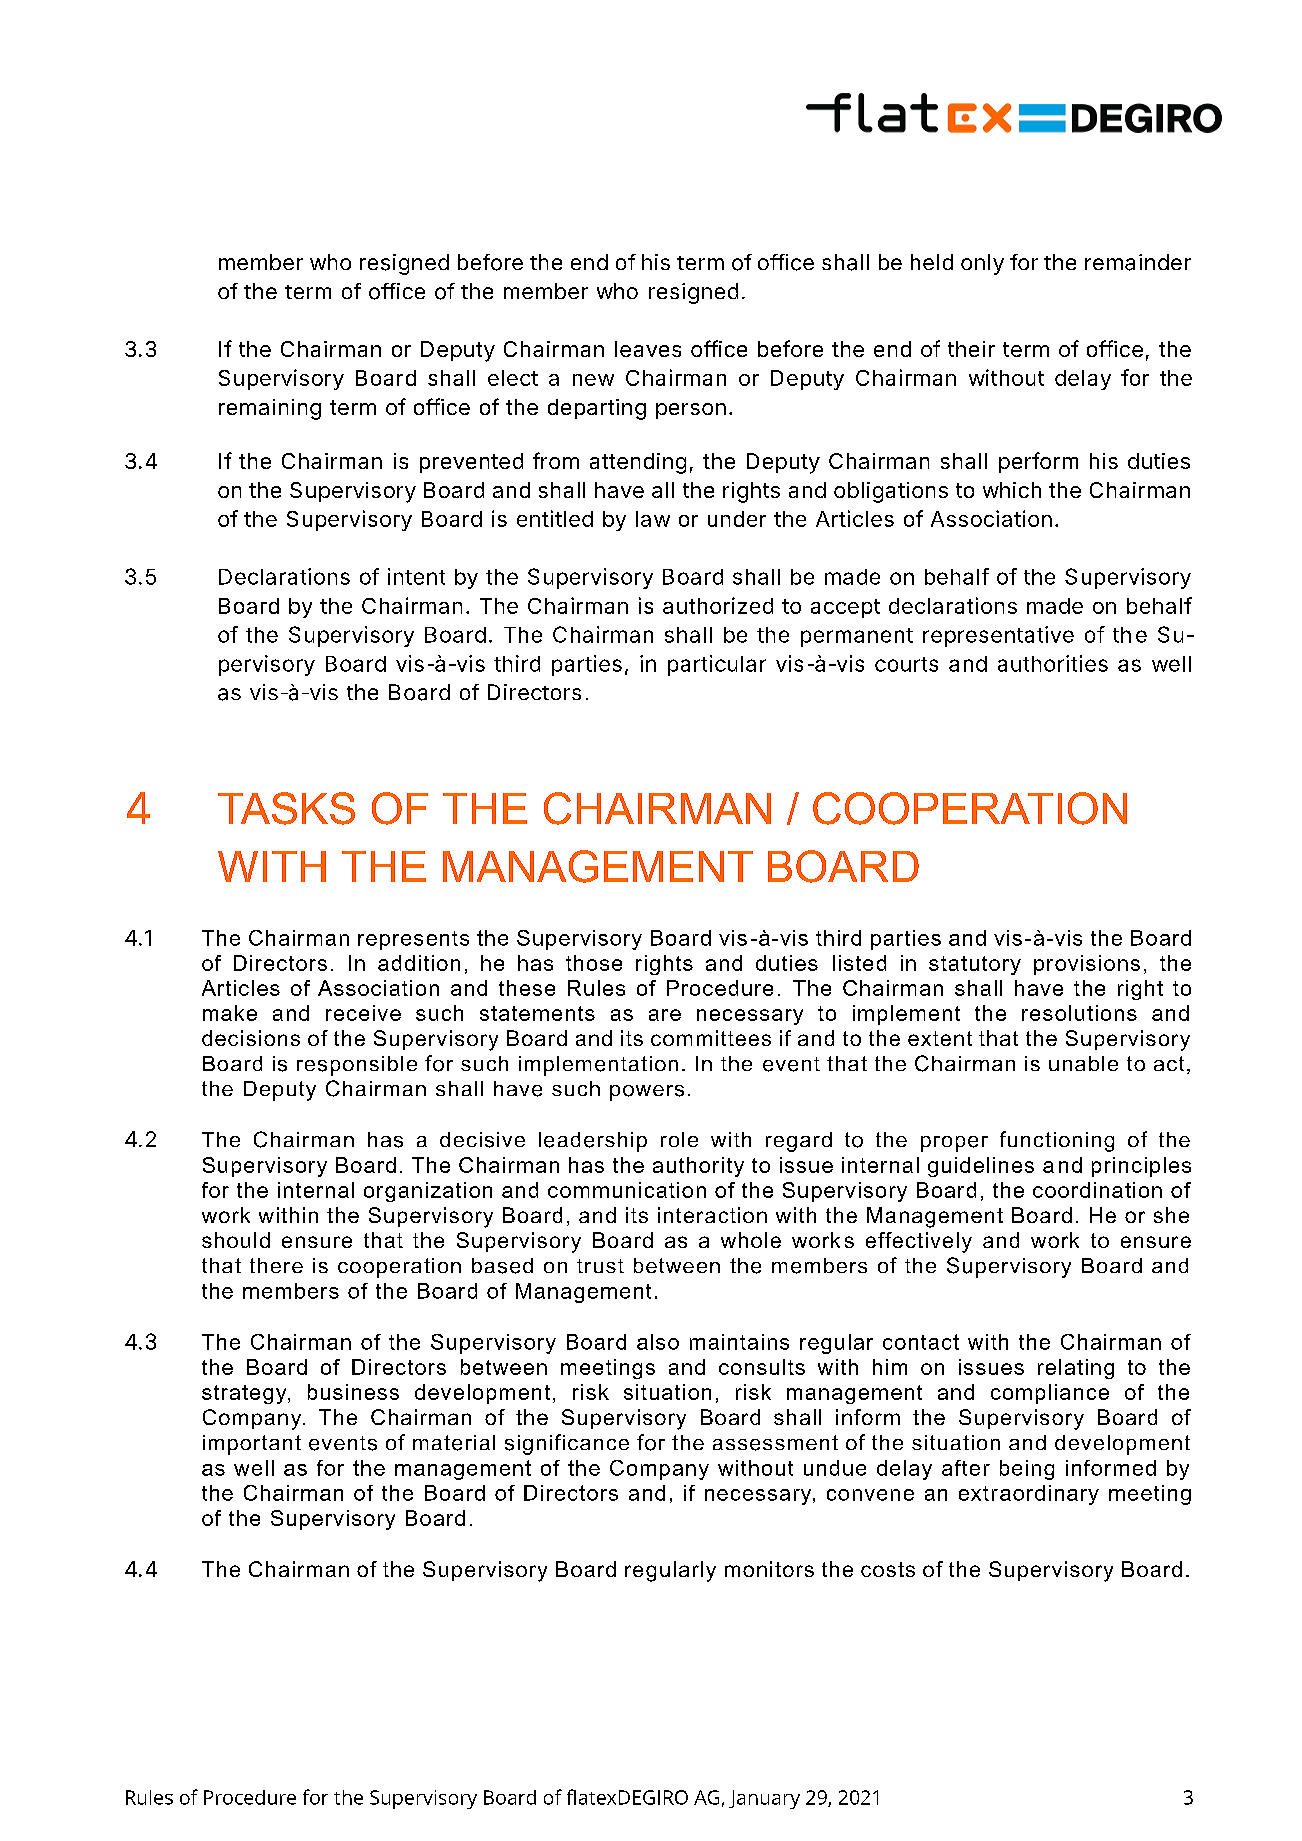  Describe the element at coordinates (648, 349) in the page. I see `leaves` at that location.
